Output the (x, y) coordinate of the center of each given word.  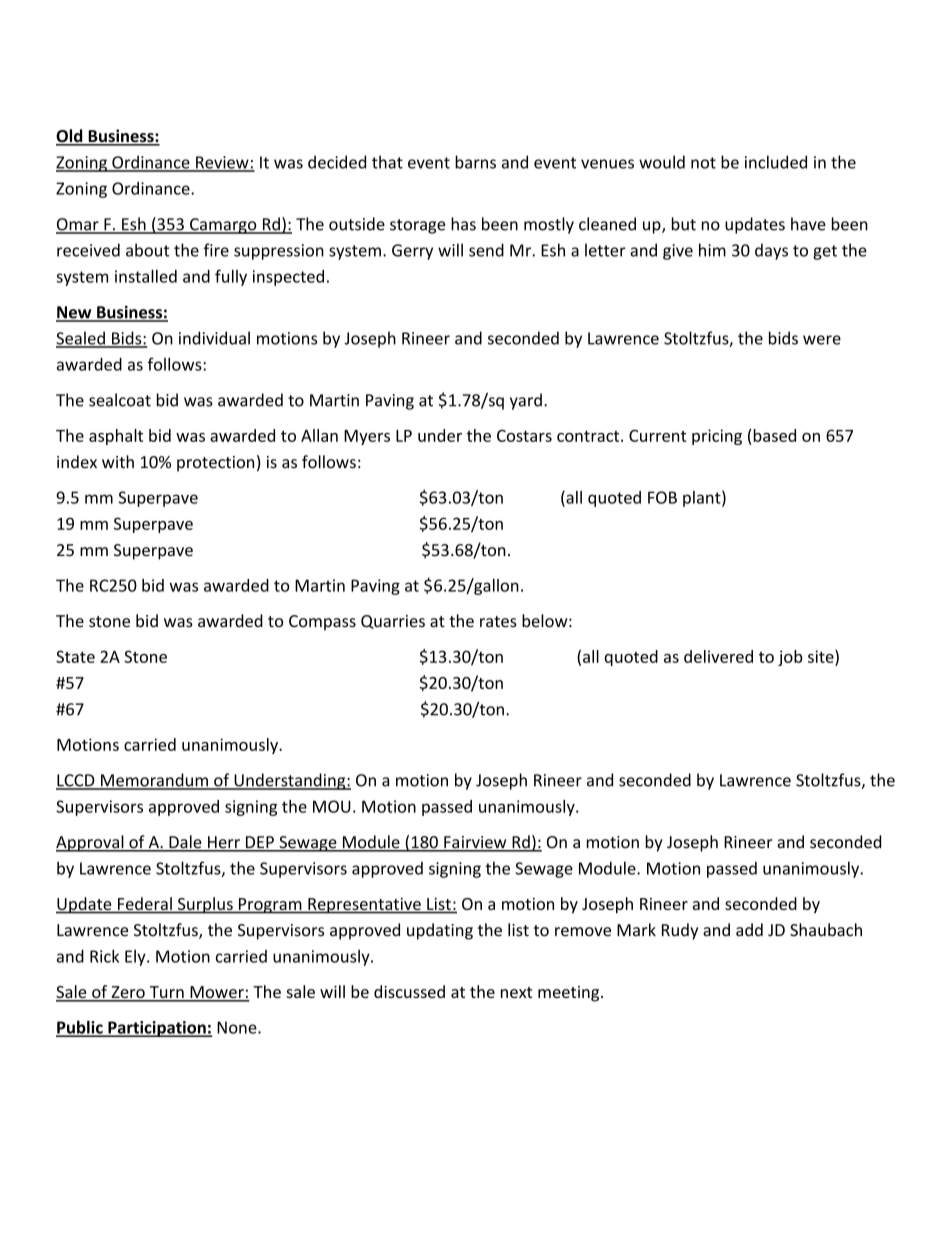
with (118, 462)
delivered (718, 656)
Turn (166, 993)
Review (222, 163)
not (703, 163)
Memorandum (154, 781)
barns (475, 162)
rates (498, 622)
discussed (409, 991)
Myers (367, 437)
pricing (717, 437)
